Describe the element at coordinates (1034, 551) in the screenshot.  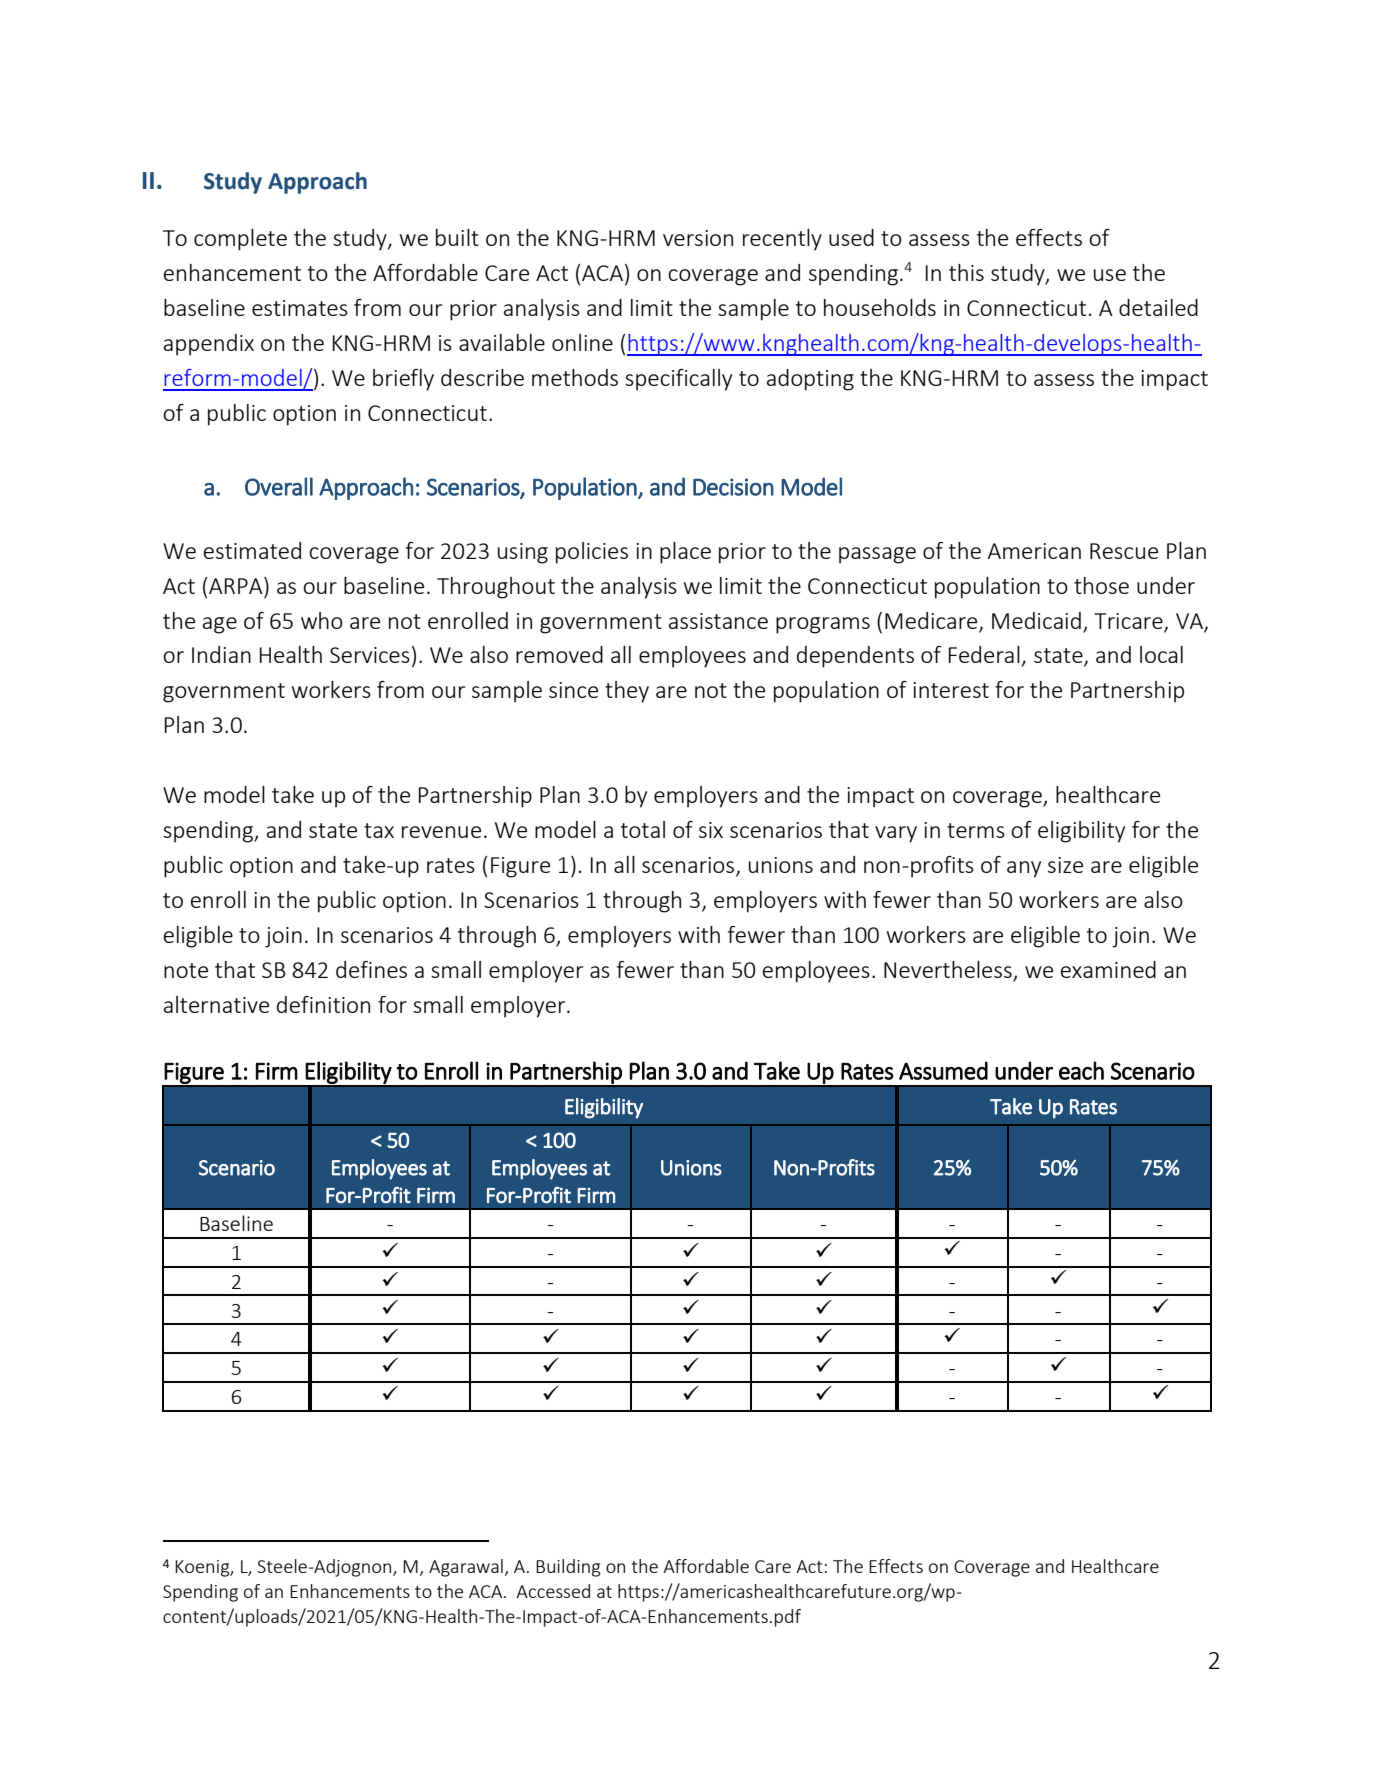
I see `American` at that location.
